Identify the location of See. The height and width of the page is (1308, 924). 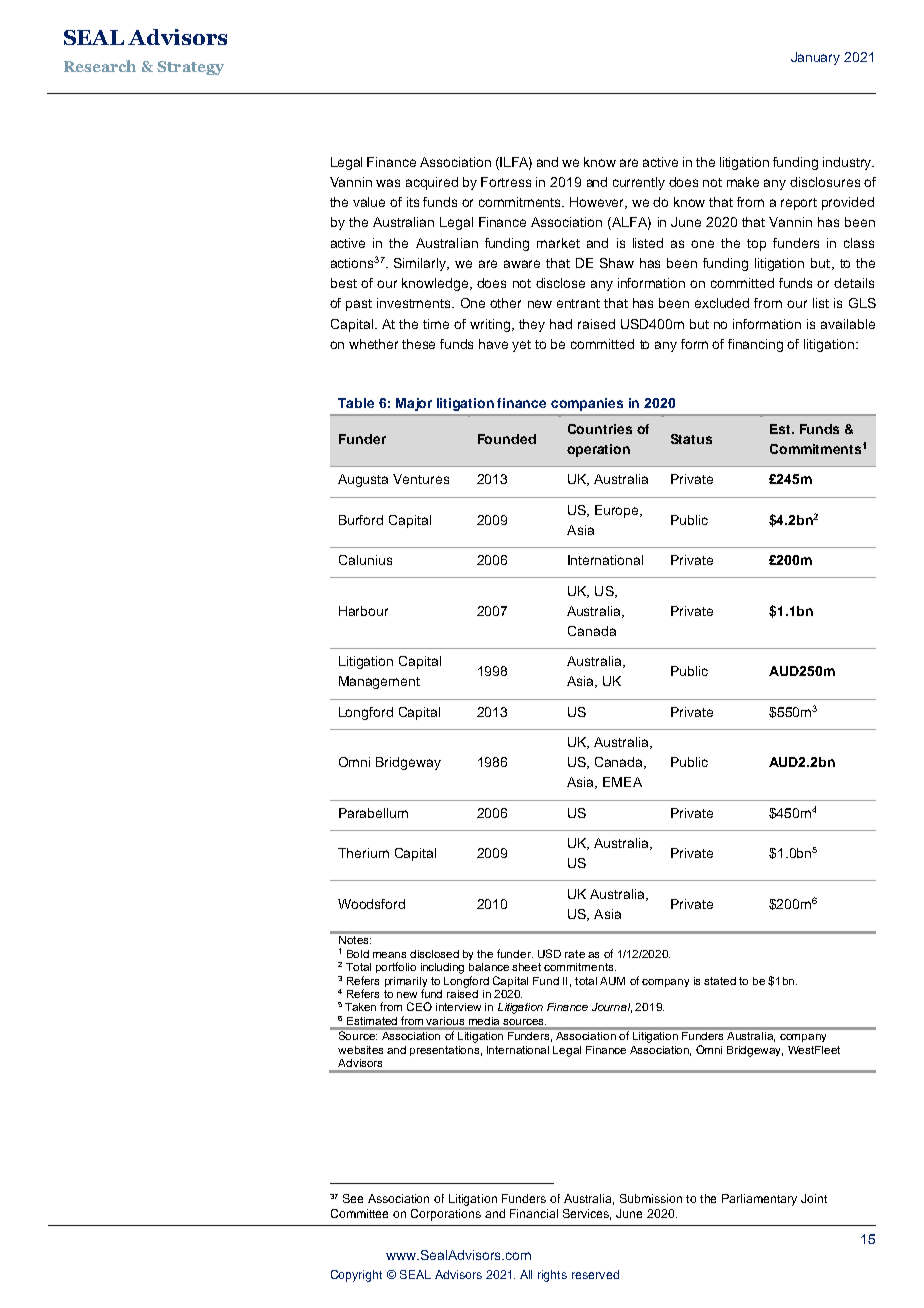
(353, 1198).
